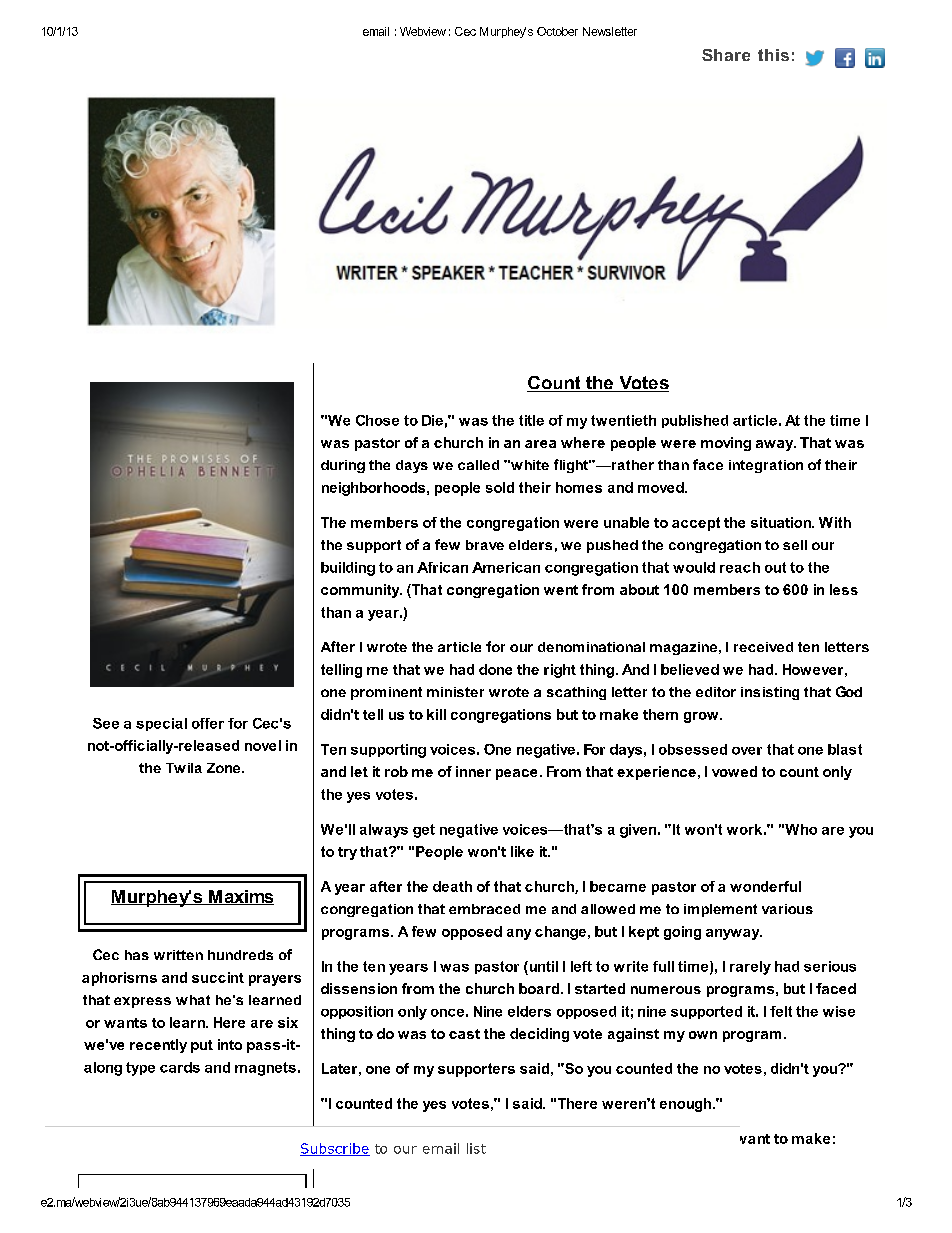 Image resolution: width=952 pixels, height=1233 pixels. Describe the element at coordinates (377, 420) in the screenshot. I see `Chose` at that location.
